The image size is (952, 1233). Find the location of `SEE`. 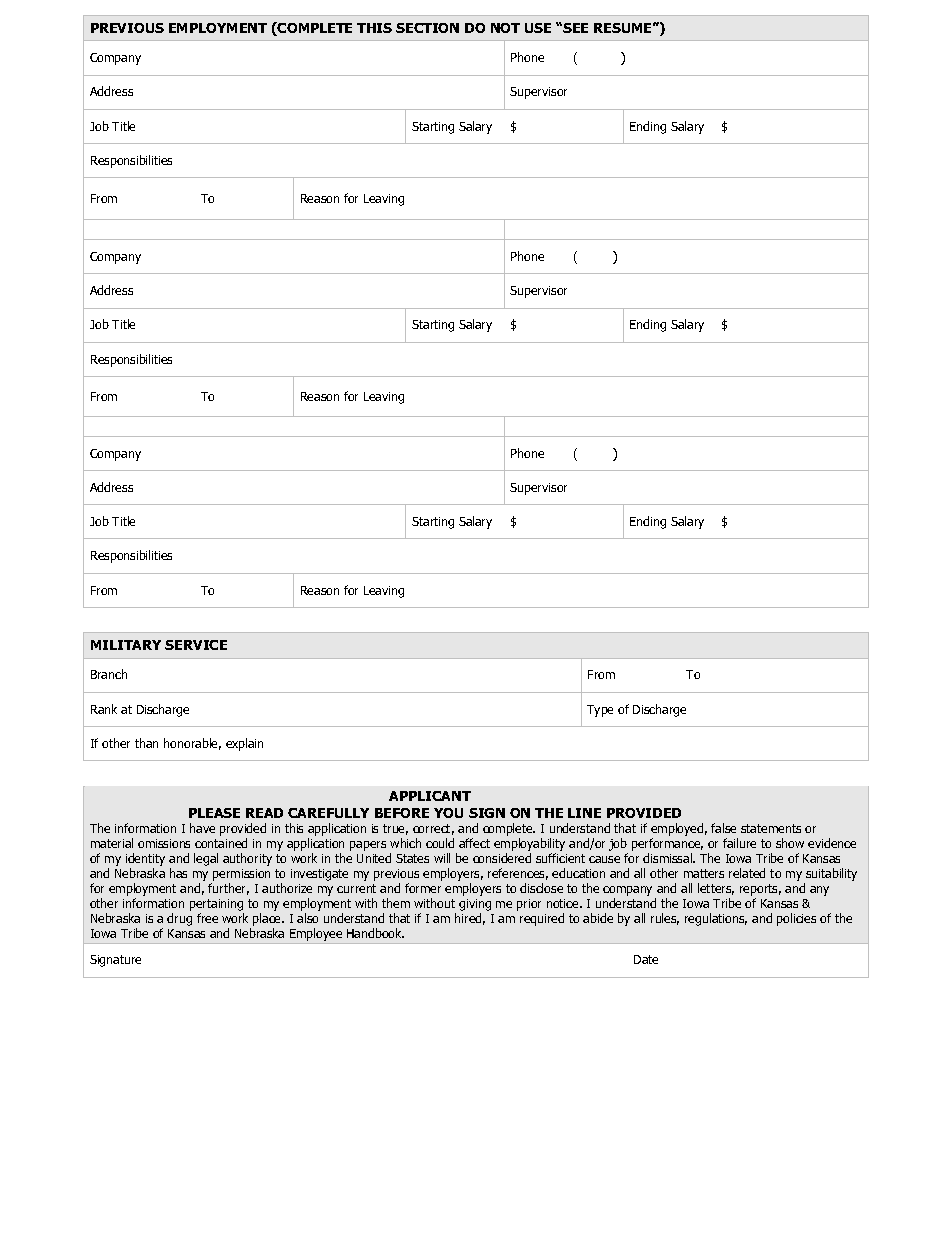

SEE is located at coordinates (574, 28).
